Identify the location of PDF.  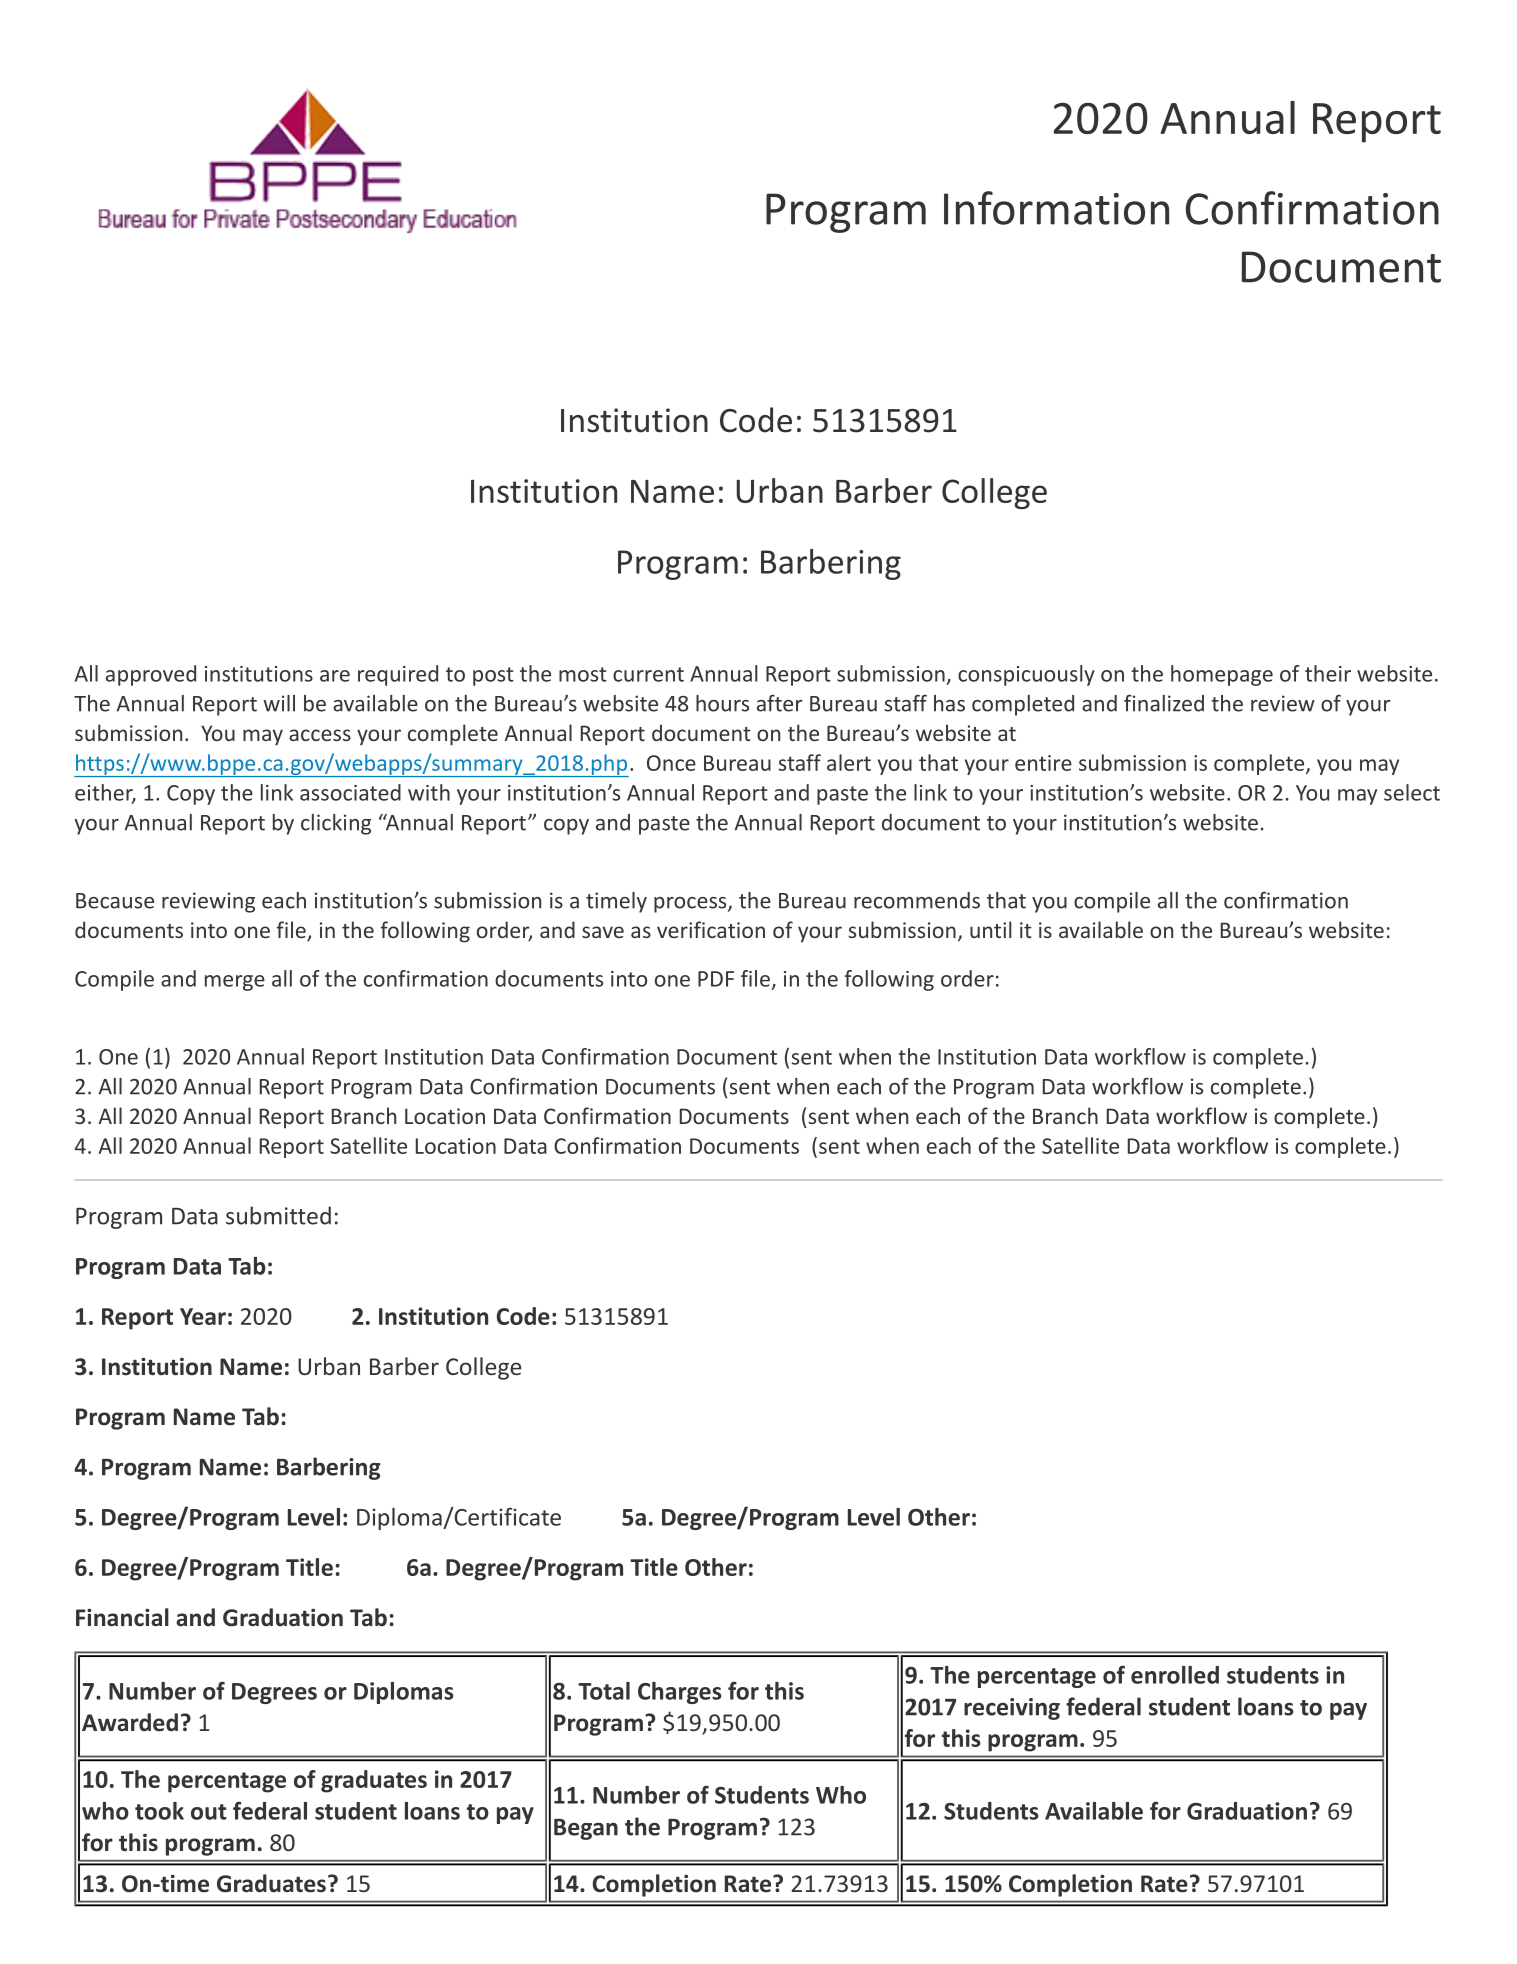
(716, 979).
